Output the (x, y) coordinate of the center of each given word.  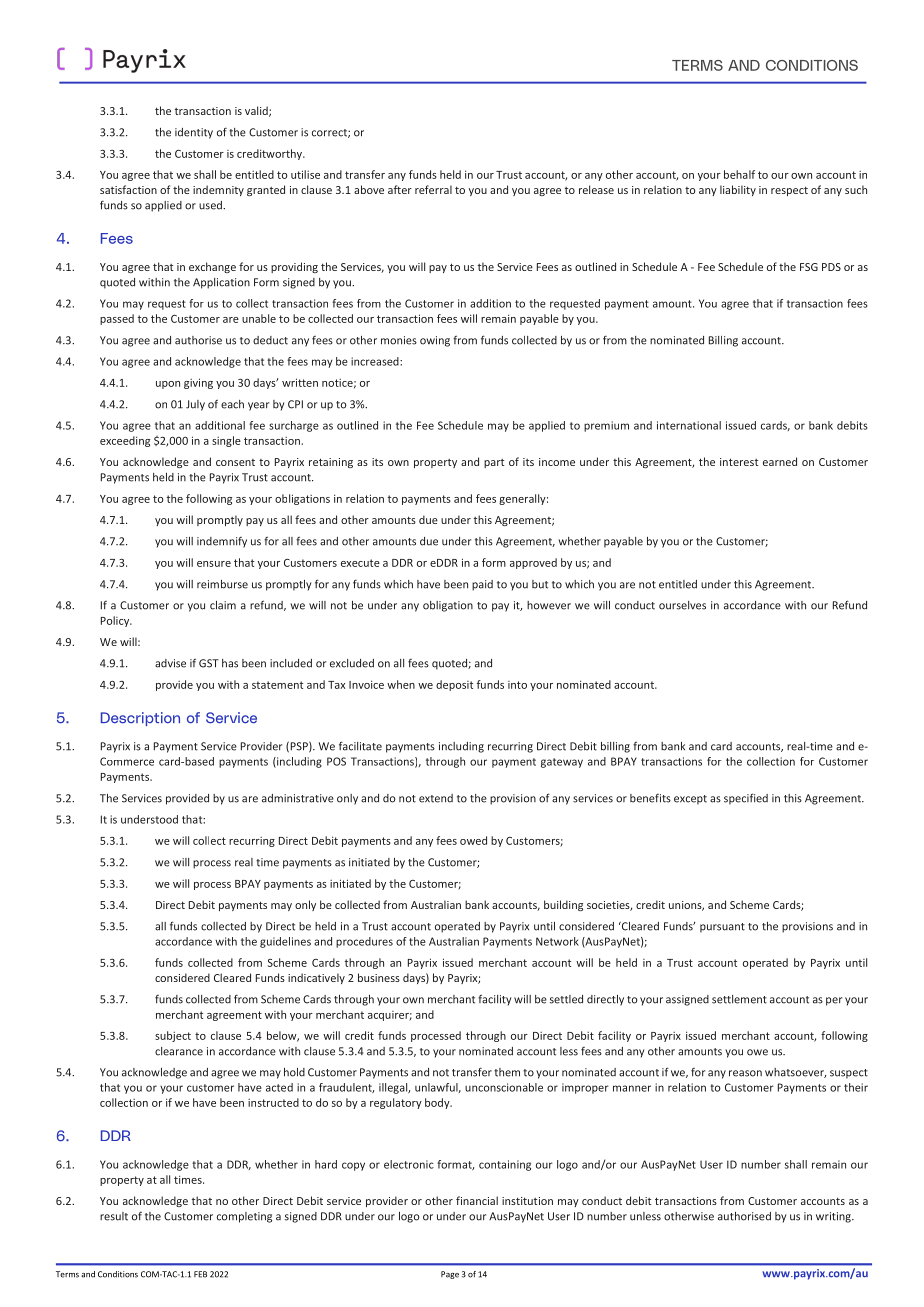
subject (173, 1036)
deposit (454, 685)
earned (780, 461)
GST (209, 663)
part (494, 463)
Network (557, 941)
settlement (739, 999)
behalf (739, 174)
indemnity (218, 190)
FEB (200, 1274)
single (226, 441)
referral (433, 189)
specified (746, 799)
